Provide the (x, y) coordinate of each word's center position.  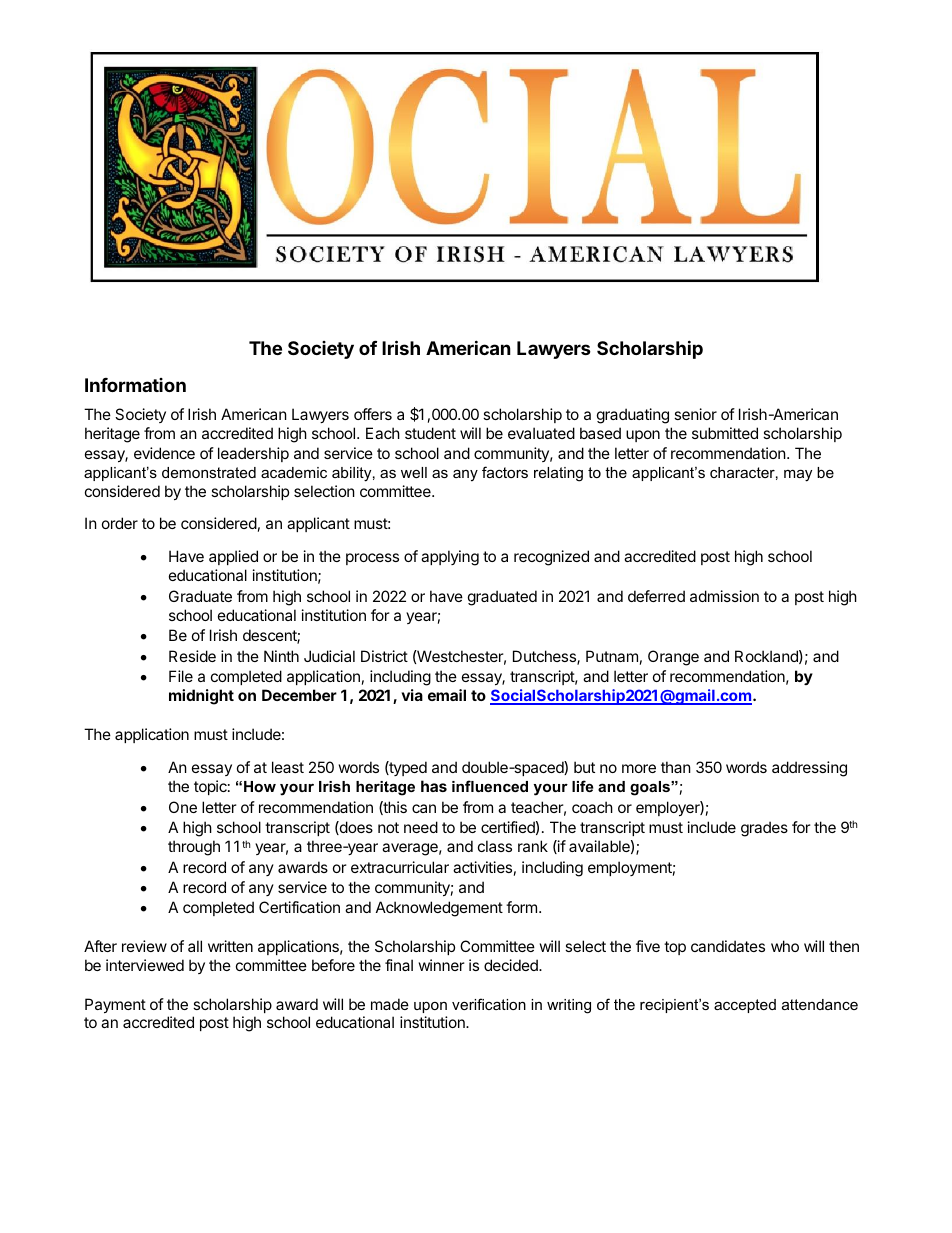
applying (450, 558)
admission (724, 596)
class (495, 846)
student (430, 433)
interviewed (145, 965)
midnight (201, 697)
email (447, 695)
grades (764, 829)
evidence (164, 453)
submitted (725, 433)
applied (233, 557)
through (194, 848)
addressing (809, 769)
